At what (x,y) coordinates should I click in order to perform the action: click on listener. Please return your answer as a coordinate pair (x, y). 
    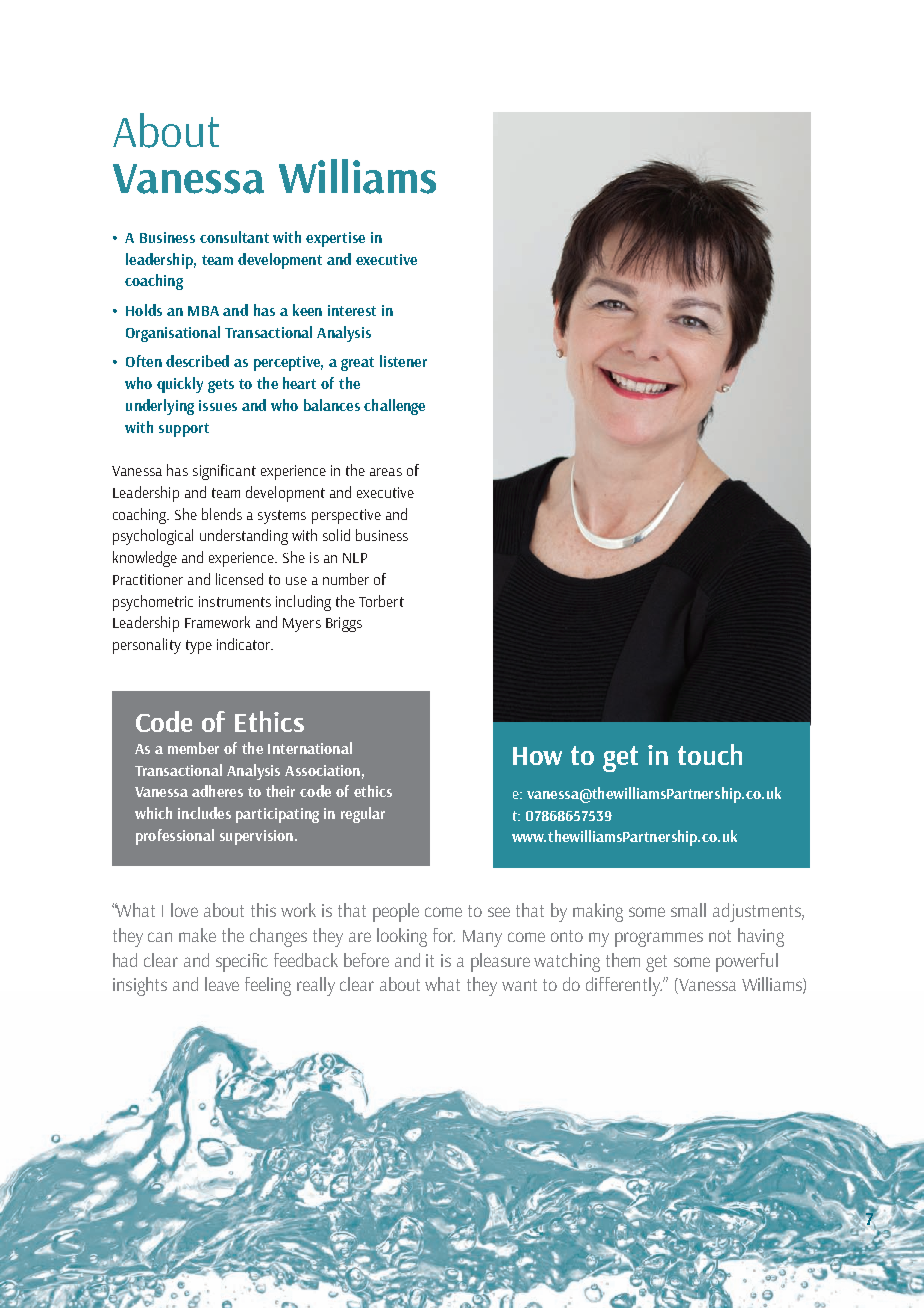
    Looking at the image, I should click on (403, 361).
